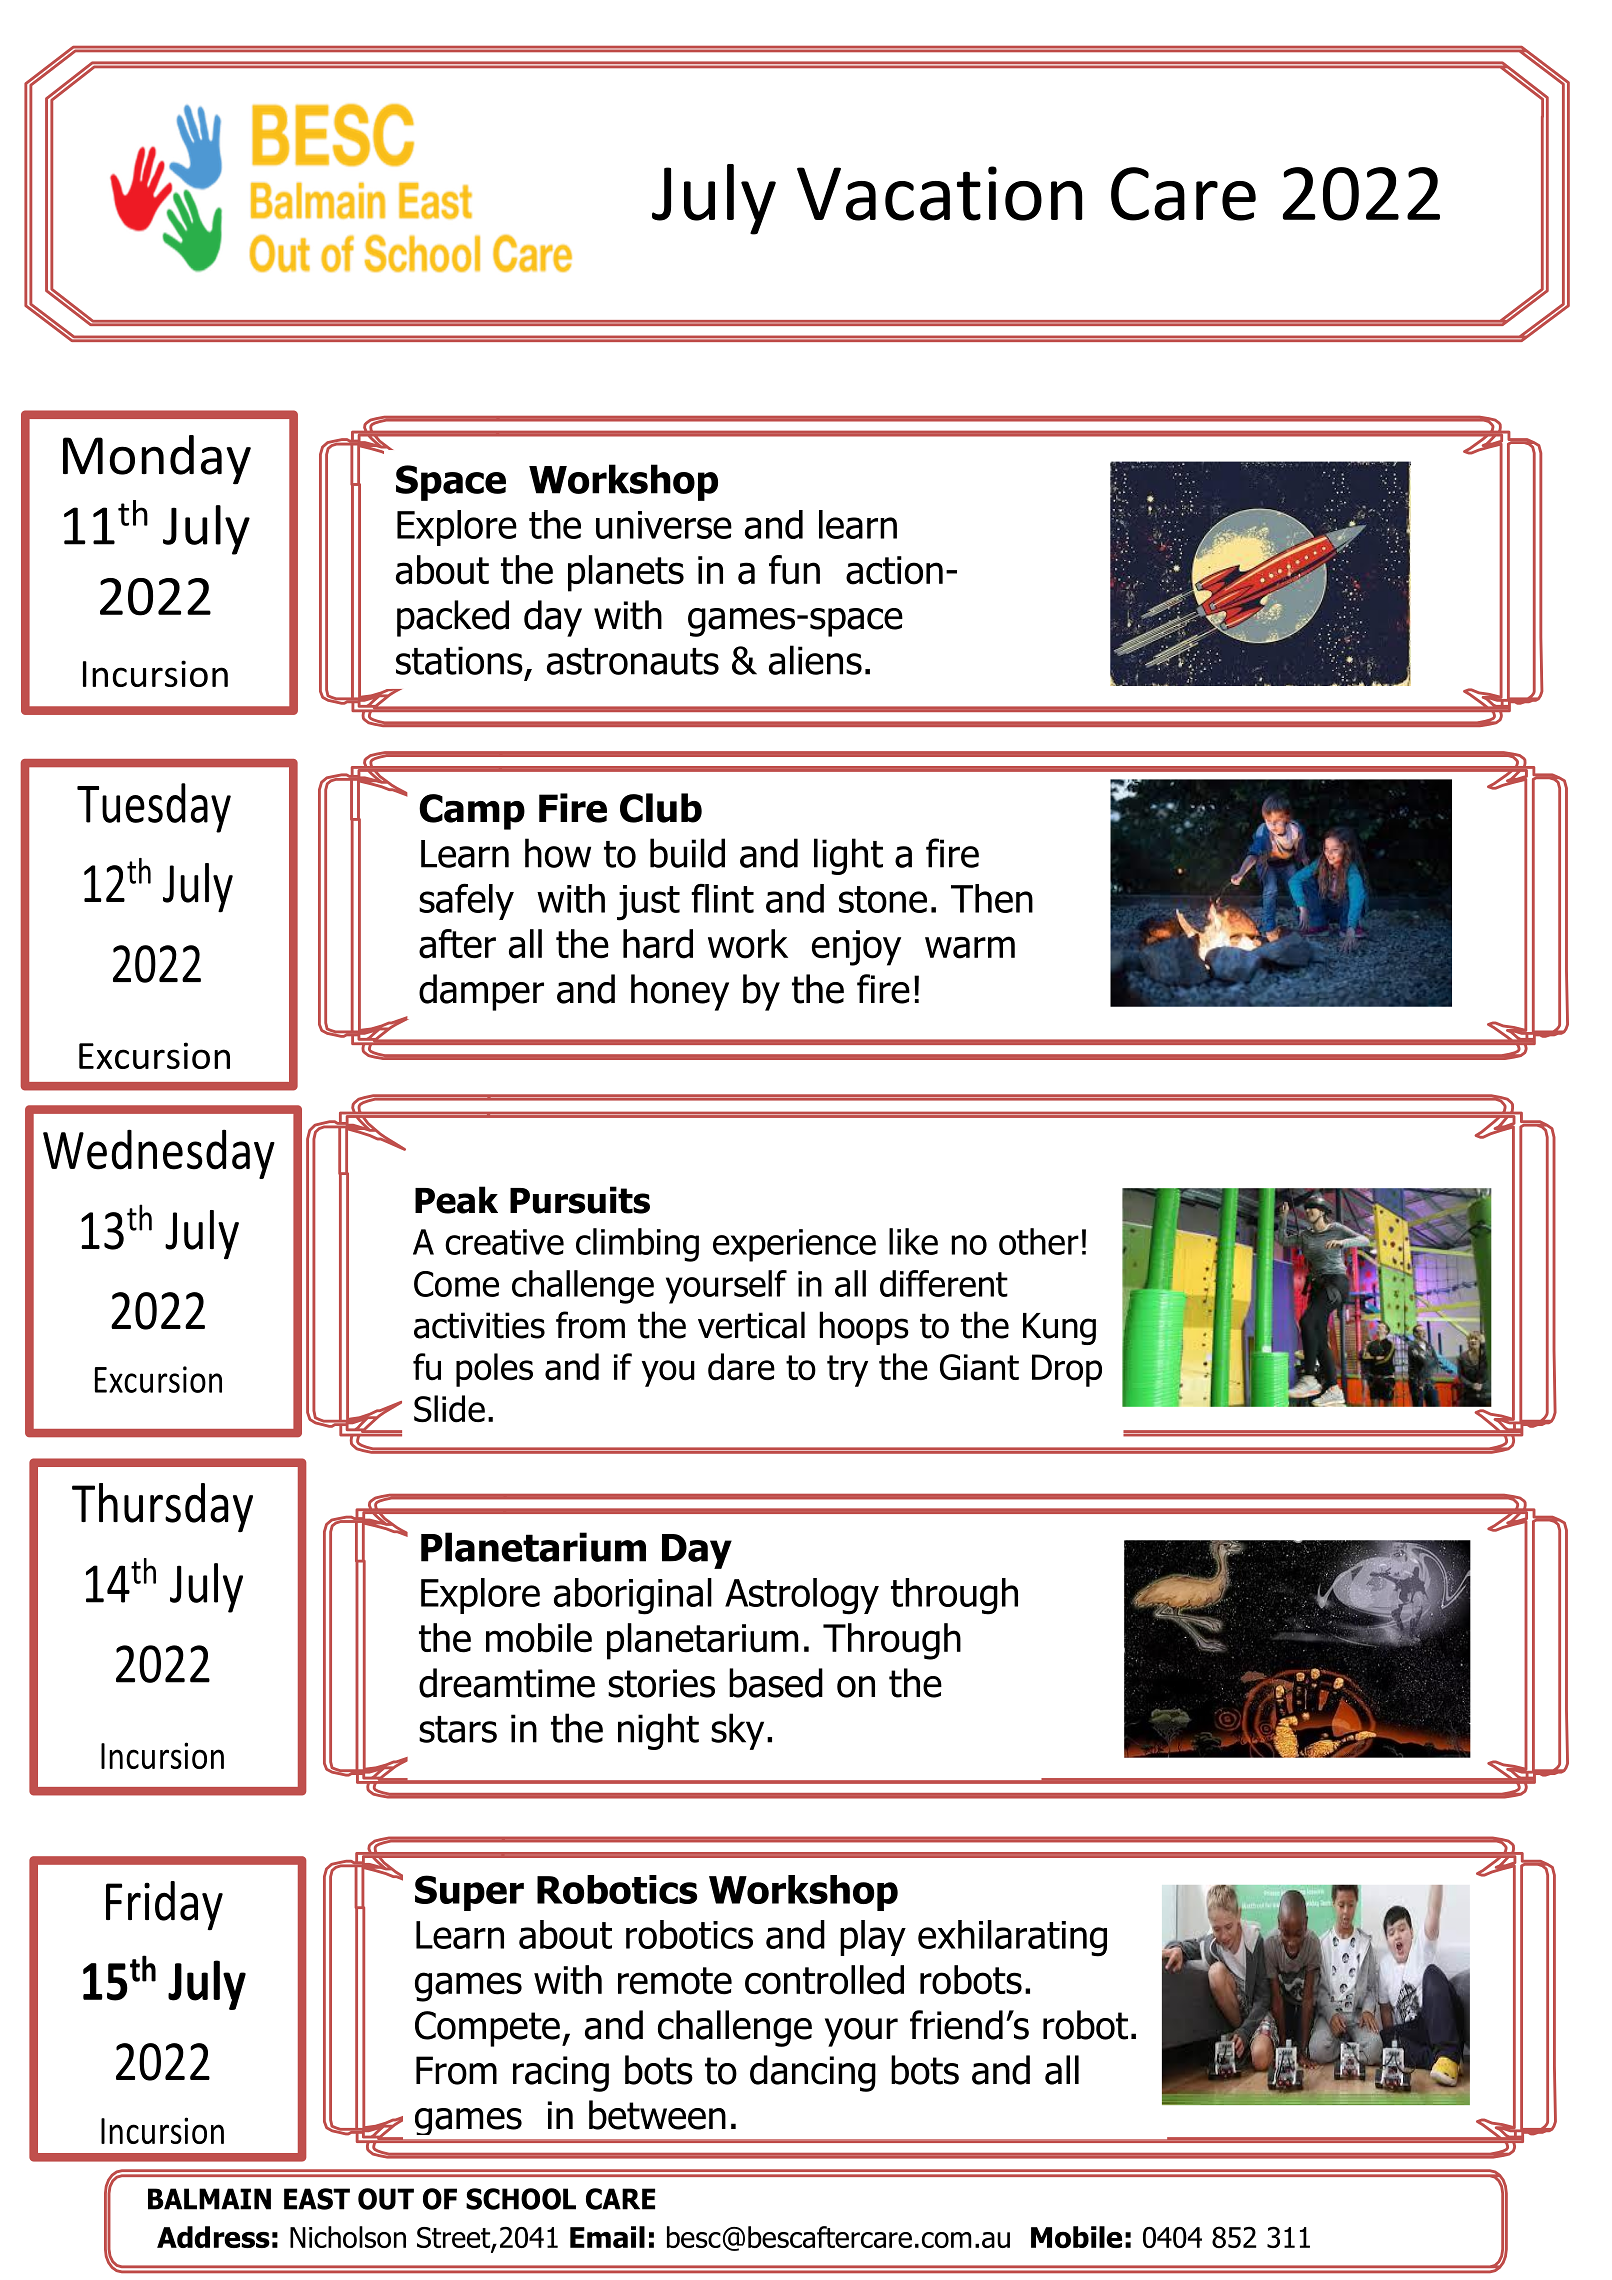 Image resolution: width=1612 pixels, height=2280 pixels. I want to click on like, so click(913, 1241).
